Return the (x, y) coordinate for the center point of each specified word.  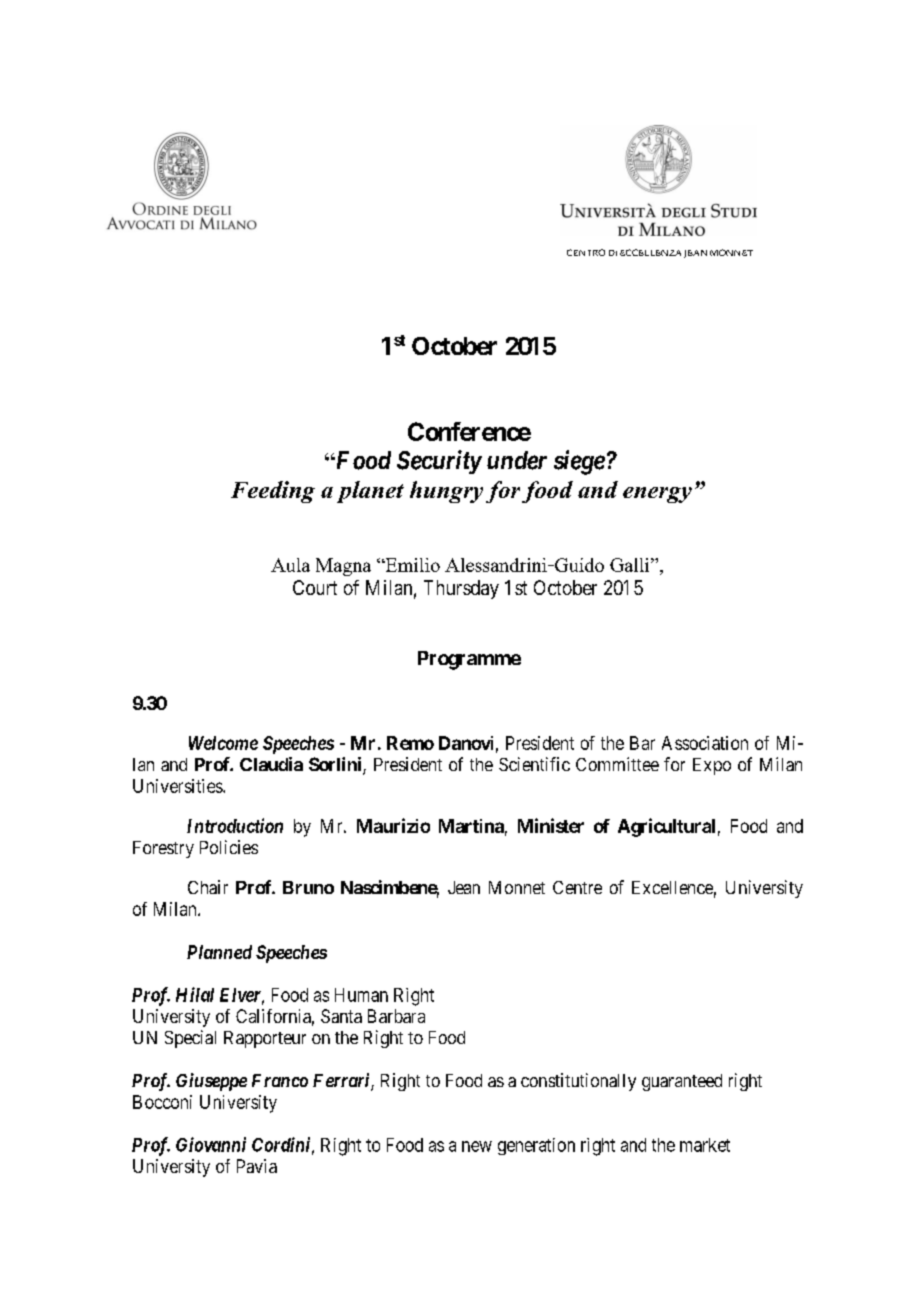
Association (705, 743)
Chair (208, 887)
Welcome (223, 743)
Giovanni (211, 1144)
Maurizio (393, 825)
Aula (290, 565)
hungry (446, 492)
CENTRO (586, 252)
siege (579, 462)
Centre (577, 887)
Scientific (534, 764)
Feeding (273, 492)
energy (657, 495)
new (477, 1146)
